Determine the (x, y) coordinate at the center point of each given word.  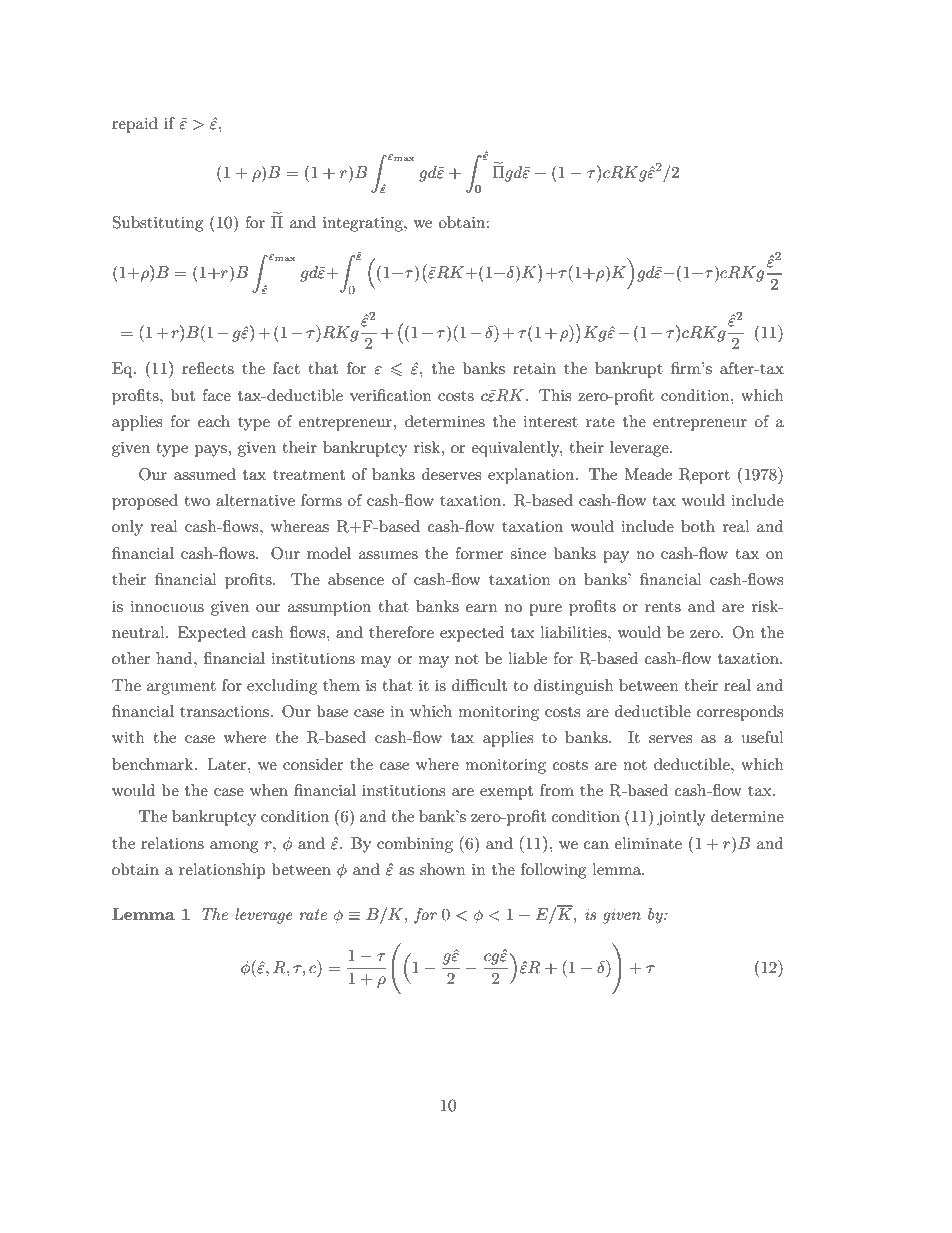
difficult (479, 685)
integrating (364, 224)
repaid (135, 125)
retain (534, 368)
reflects (208, 368)
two (197, 501)
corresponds (740, 713)
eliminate (648, 843)
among (234, 847)
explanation (532, 476)
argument (181, 688)
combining (415, 845)
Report (704, 476)
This (555, 395)
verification (391, 395)
